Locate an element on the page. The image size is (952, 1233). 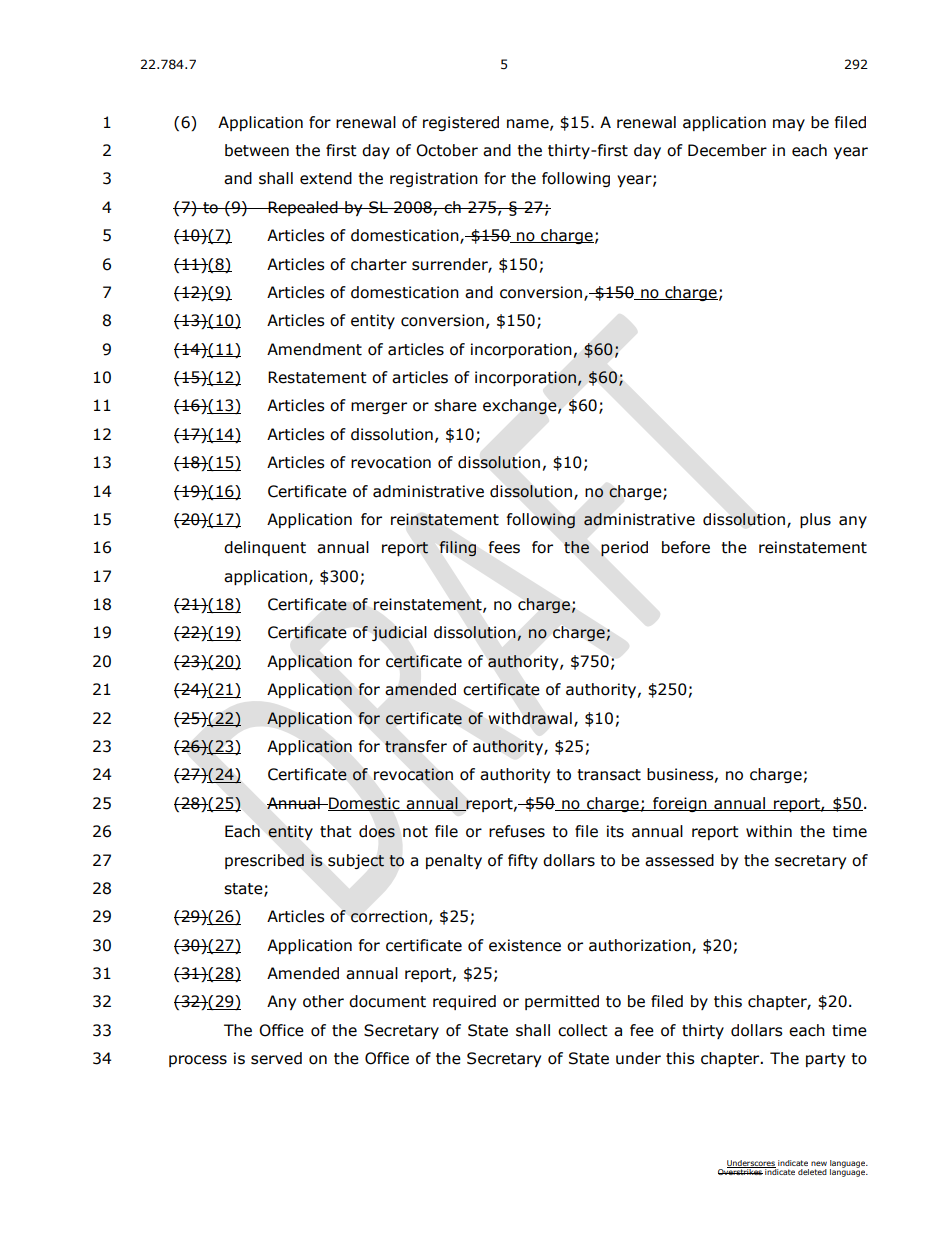
name is located at coordinates (529, 124).
